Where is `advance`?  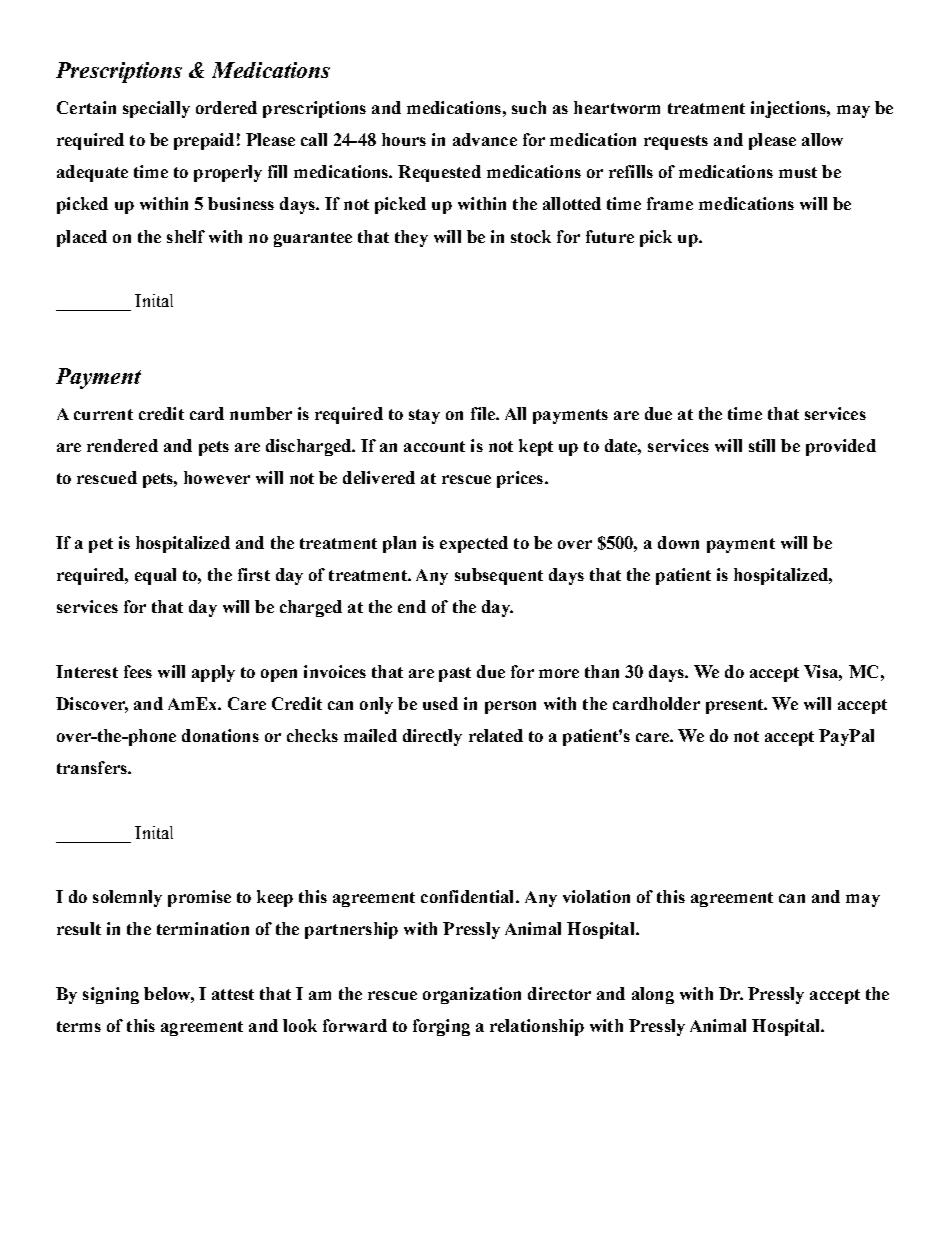
advance is located at coordinates (485, 139).
